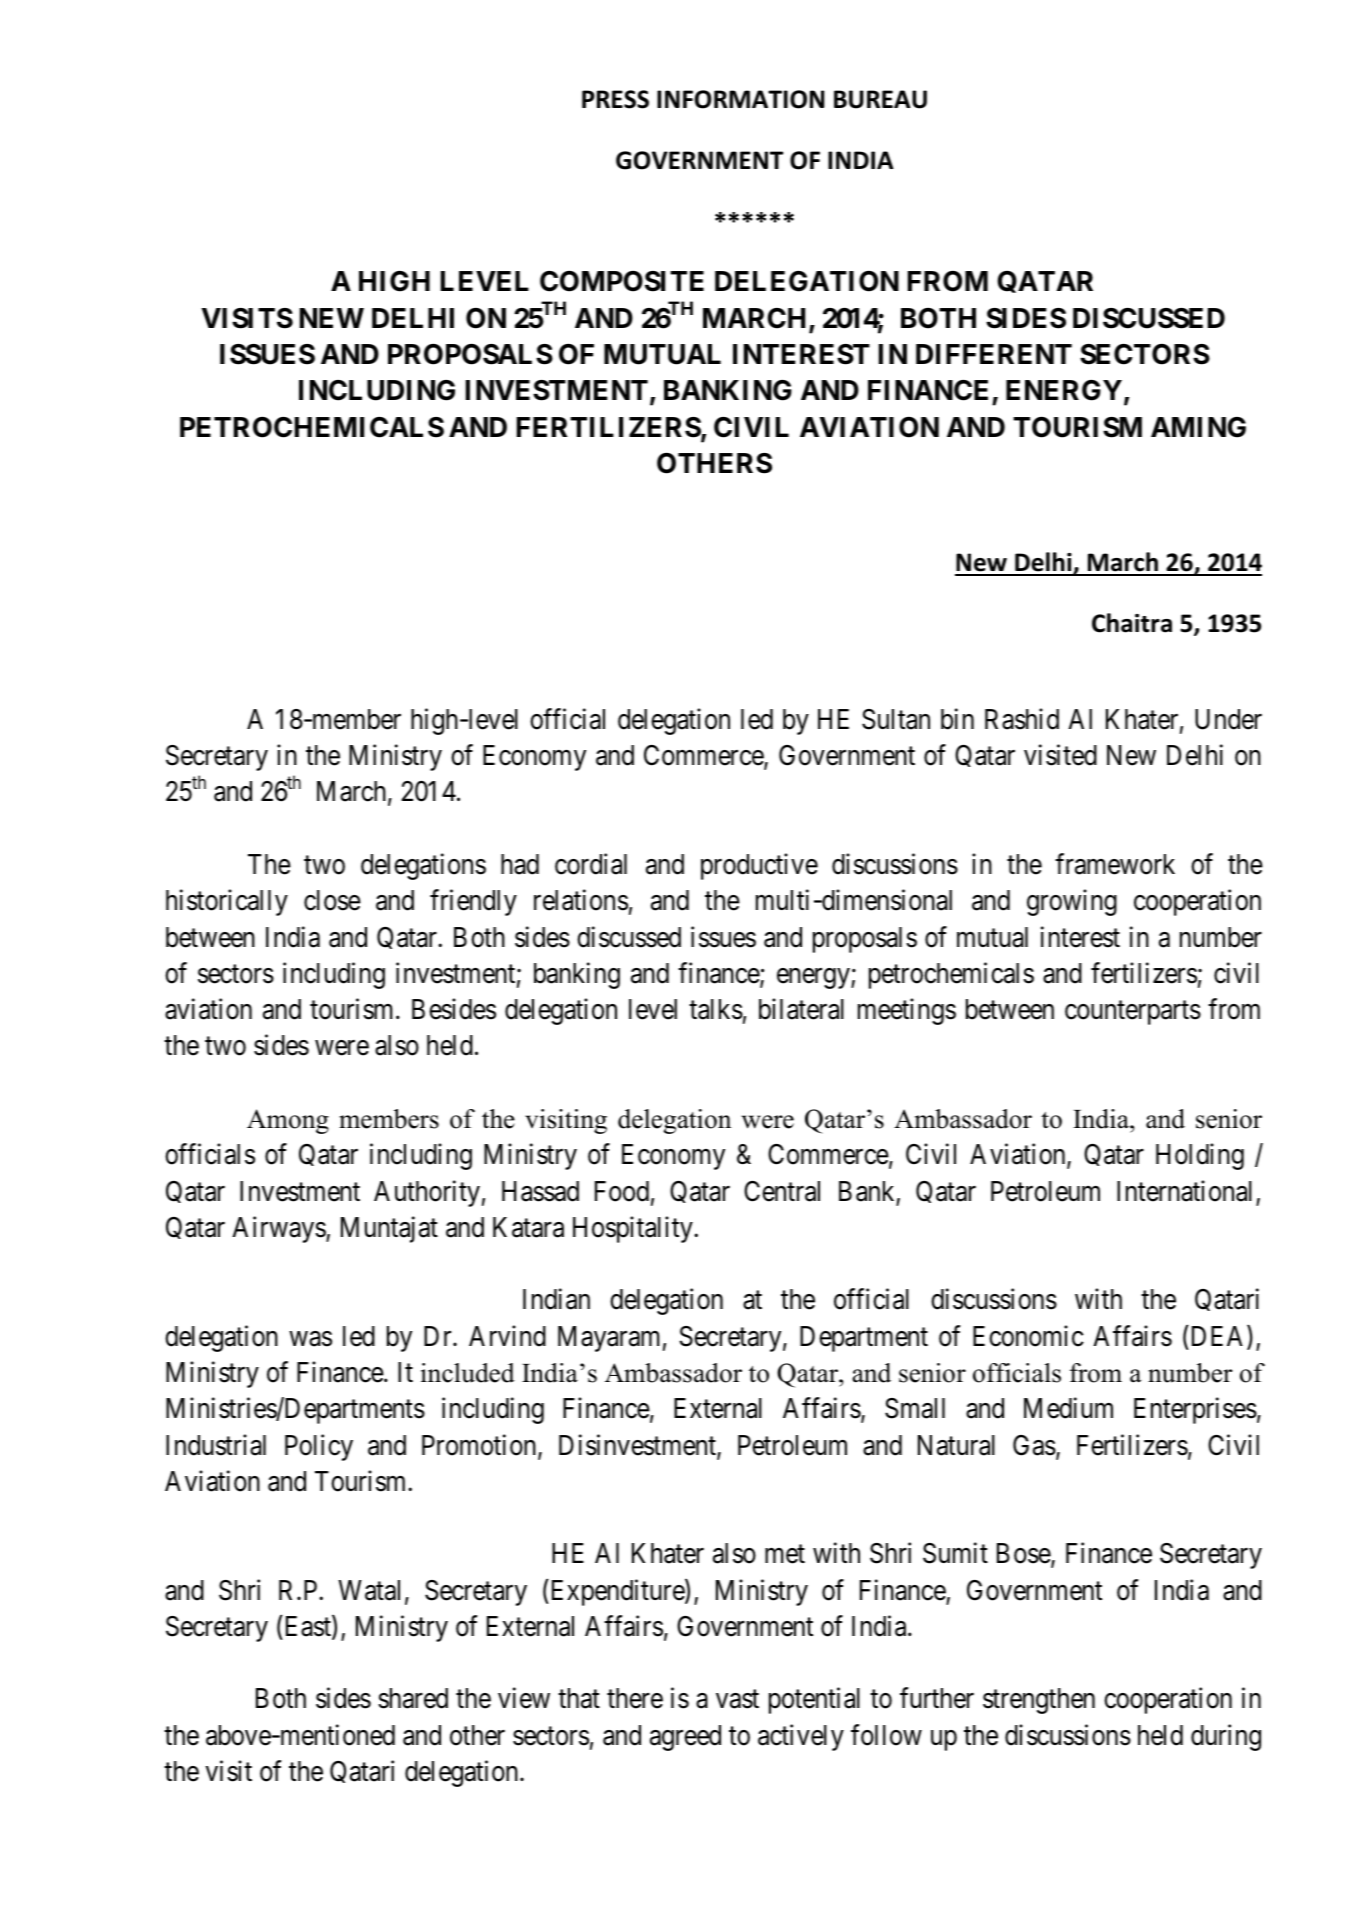  I want to click on close, so click(332, 900).
